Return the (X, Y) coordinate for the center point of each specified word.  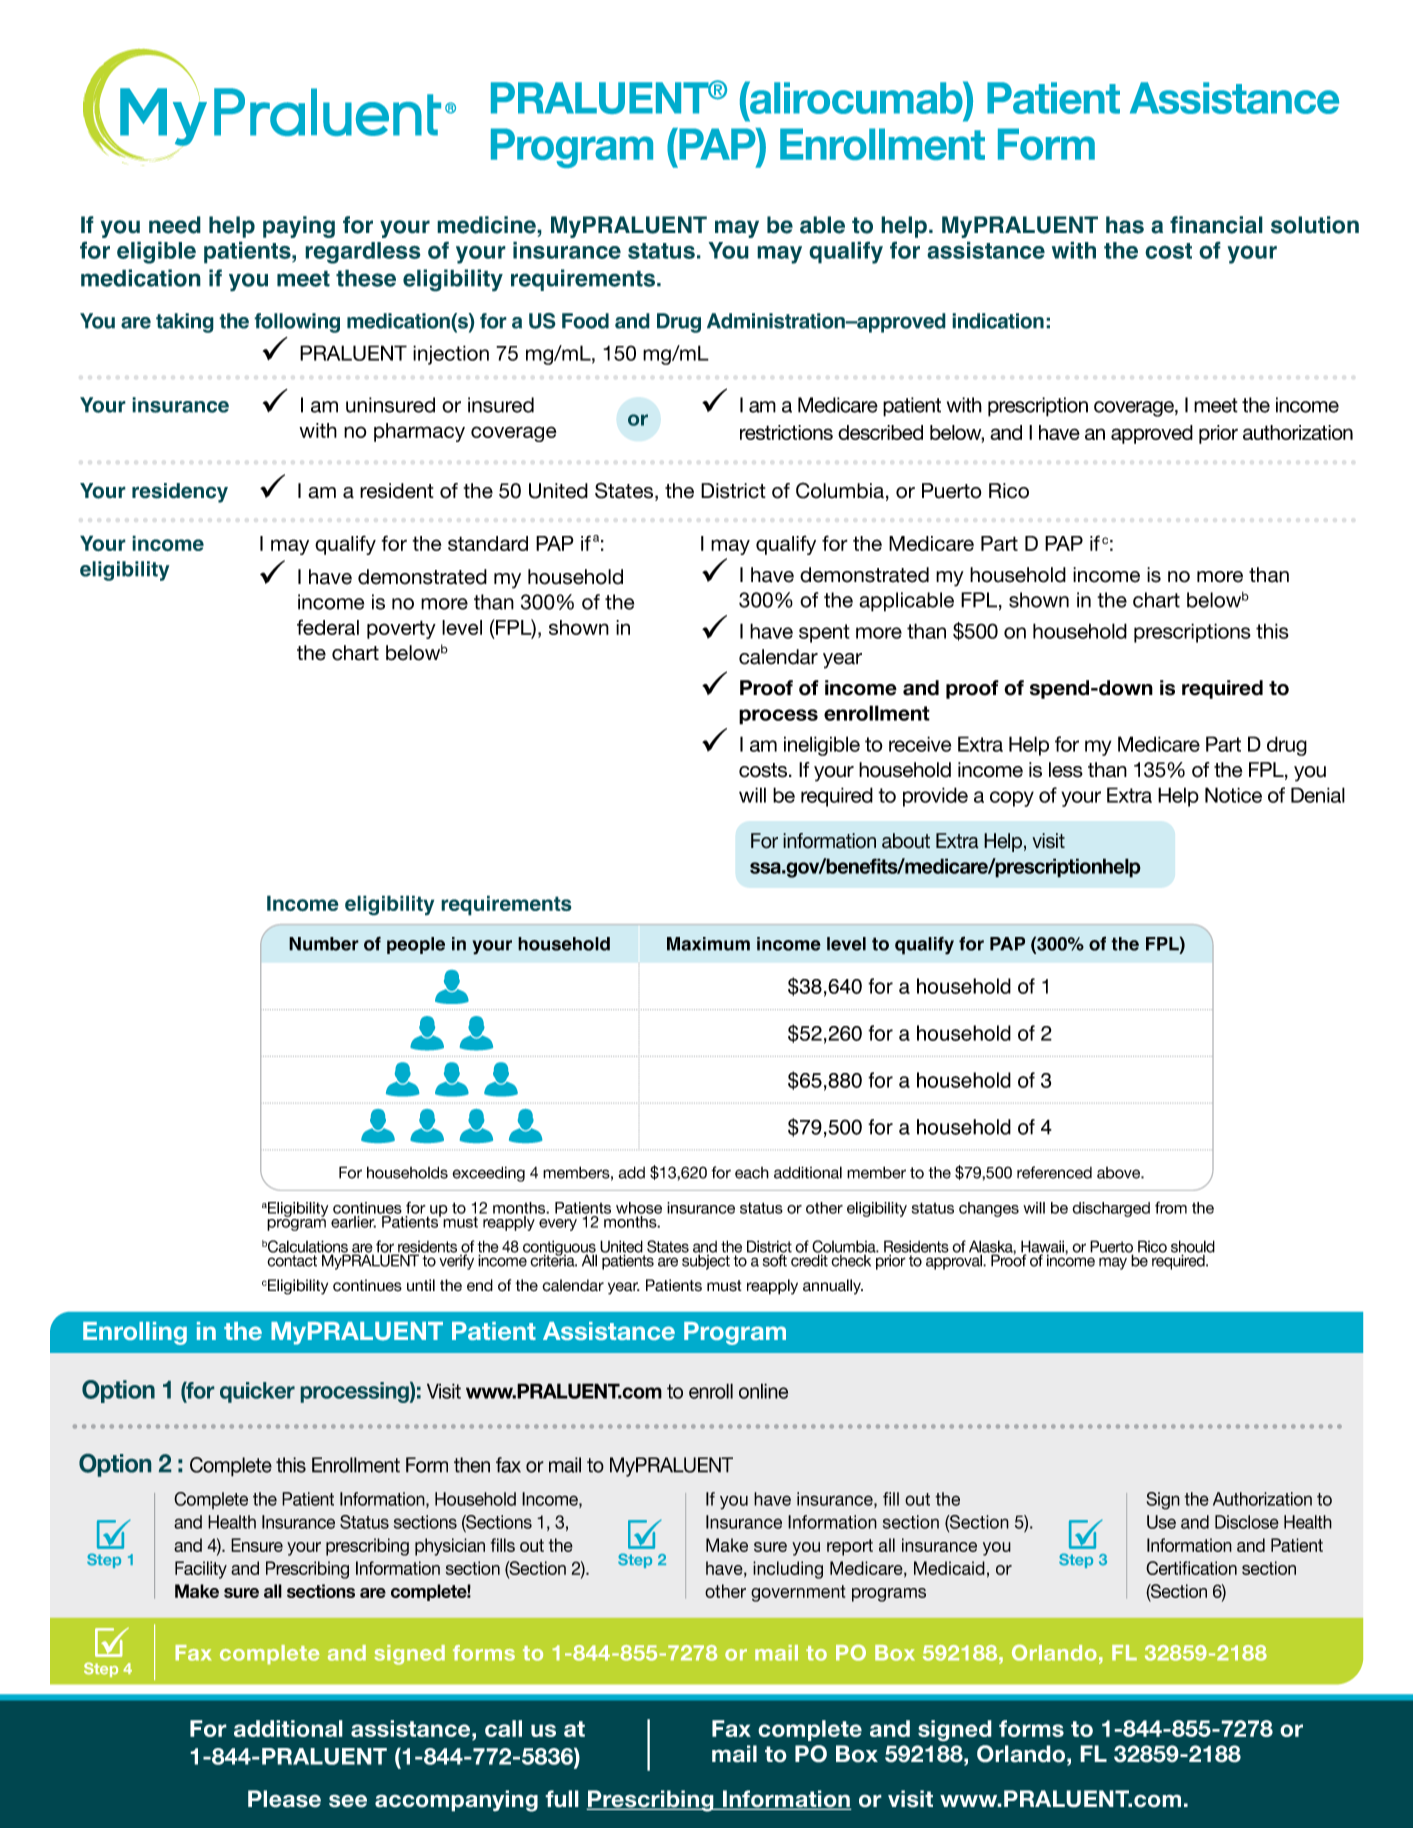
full (562, 1799)
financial (1216, 225)
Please (284, 1799)
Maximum (708, 944)
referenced (1054, 1172)
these (366, 278)
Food (585, 321)
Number (324, 944)
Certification (1191, 1568)
